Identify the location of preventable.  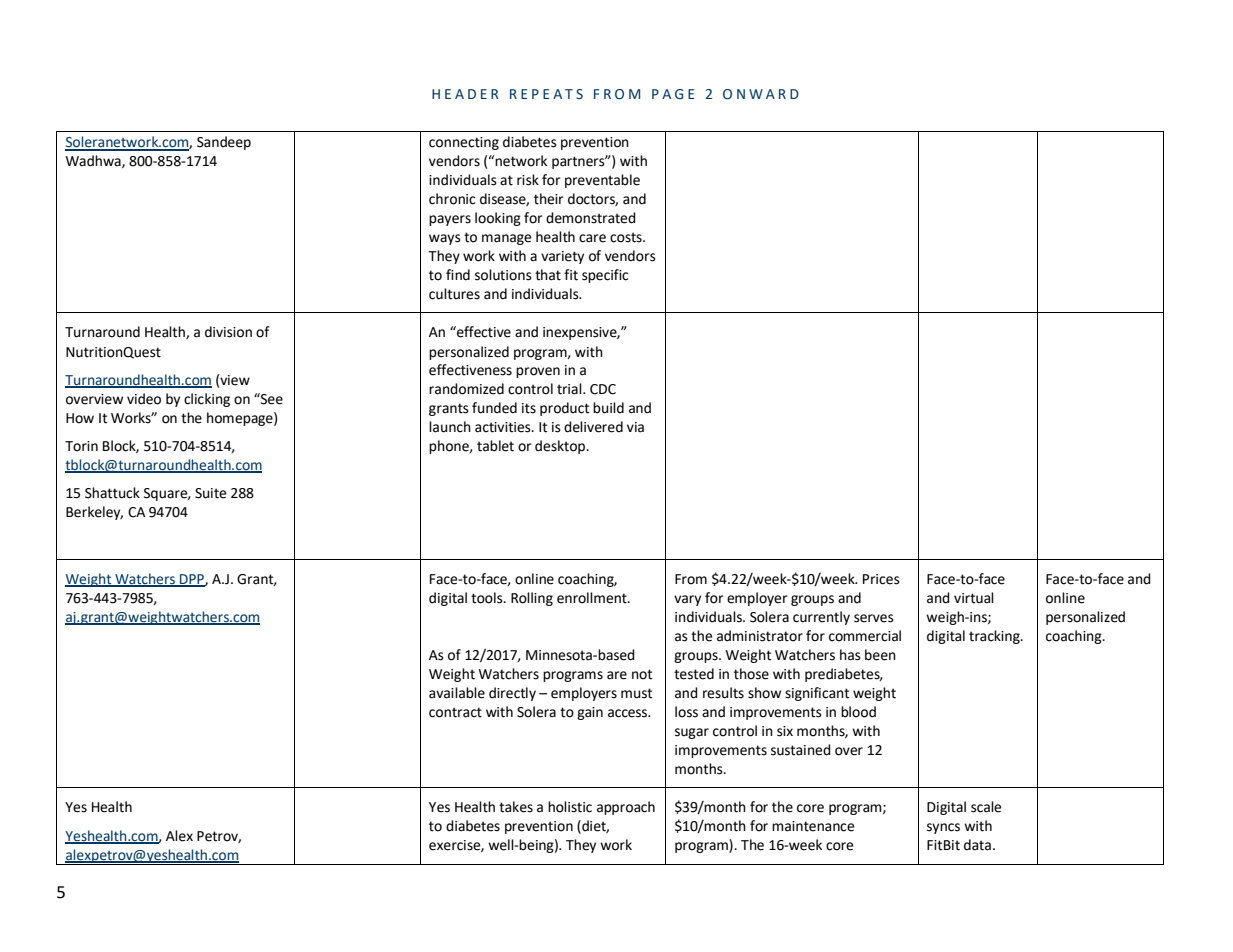
(602, 181).
